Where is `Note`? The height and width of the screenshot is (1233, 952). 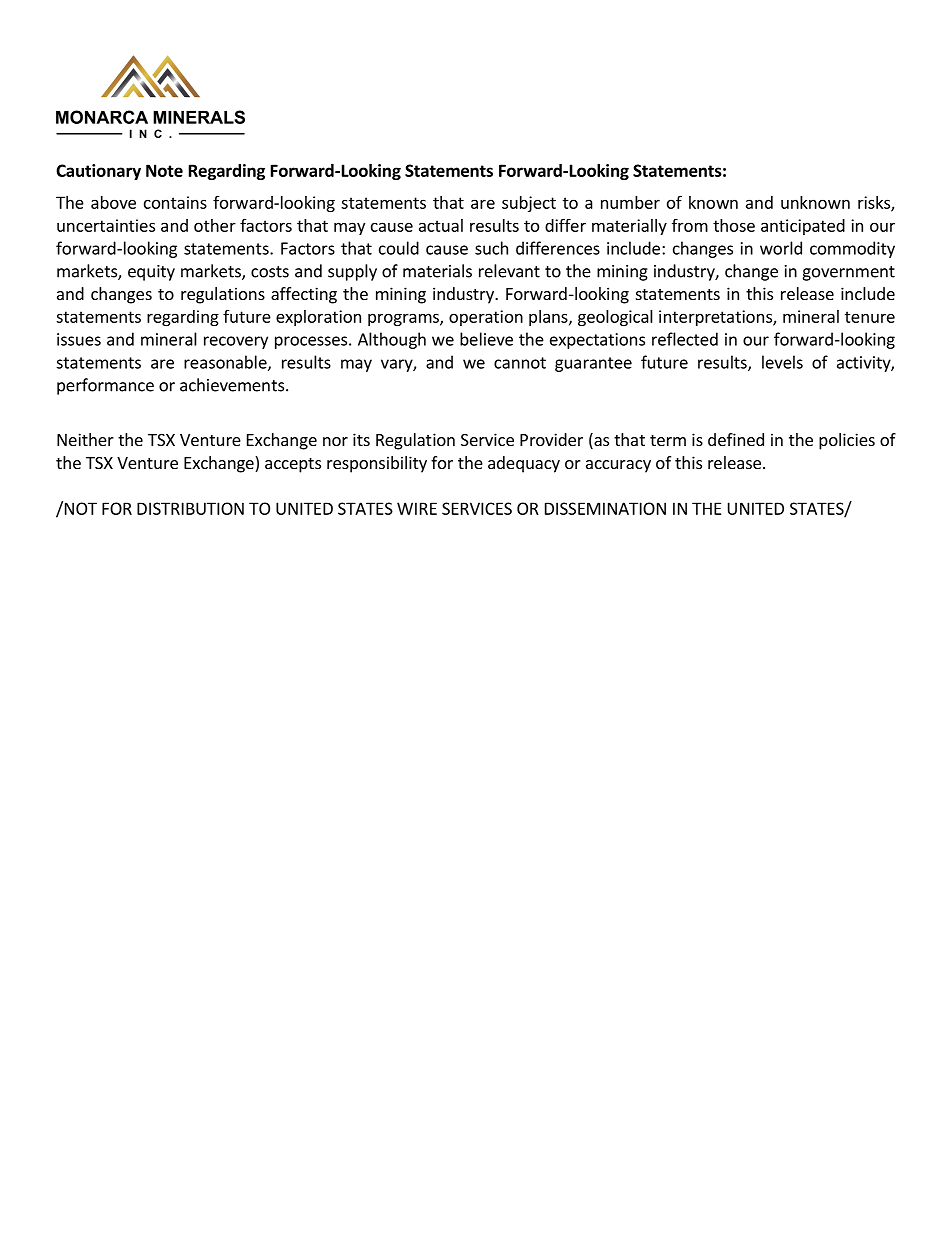
Note is located at coordinates (164, 170).
